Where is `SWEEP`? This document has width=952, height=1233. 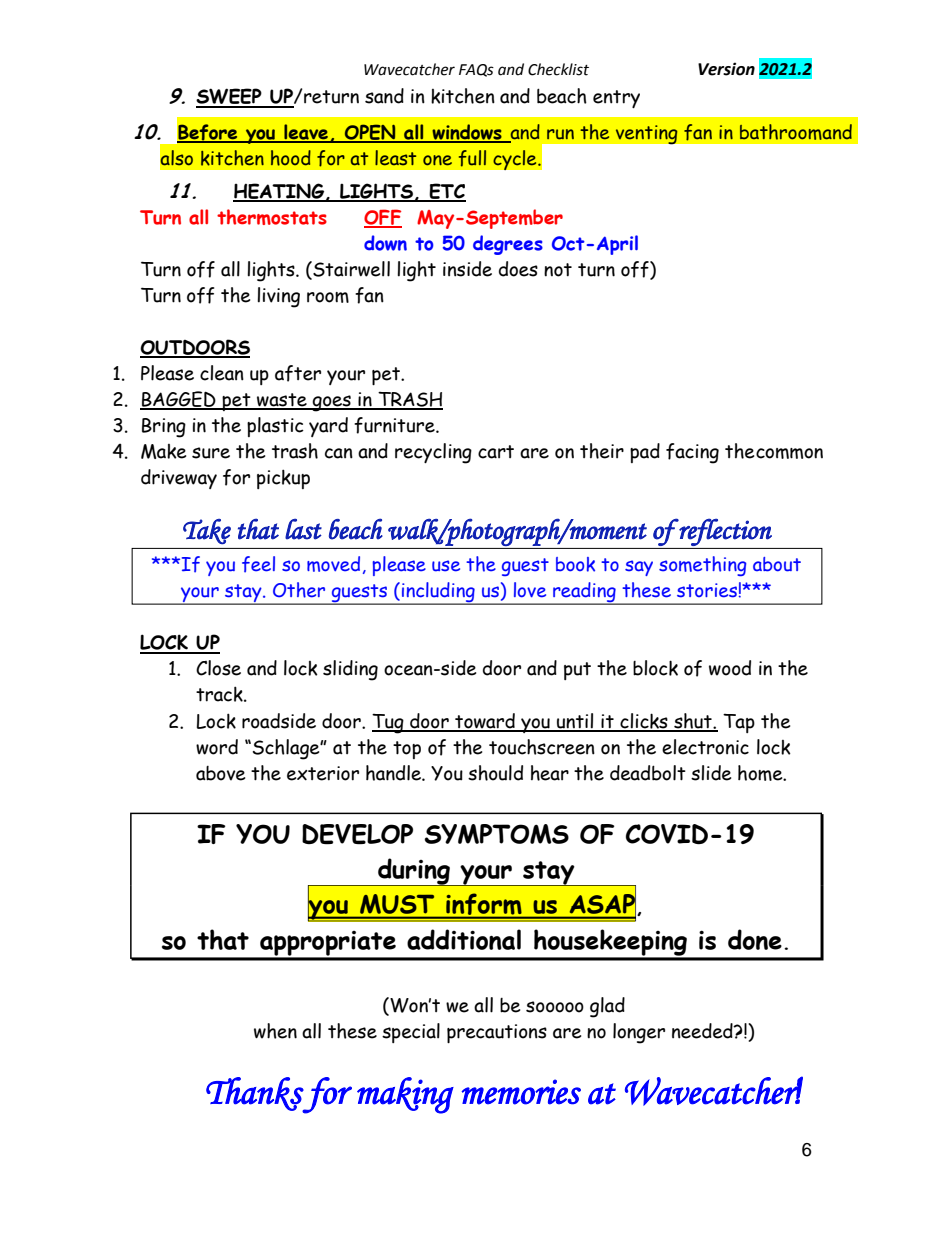
SWEEP is located at coordinates (230, 97).
